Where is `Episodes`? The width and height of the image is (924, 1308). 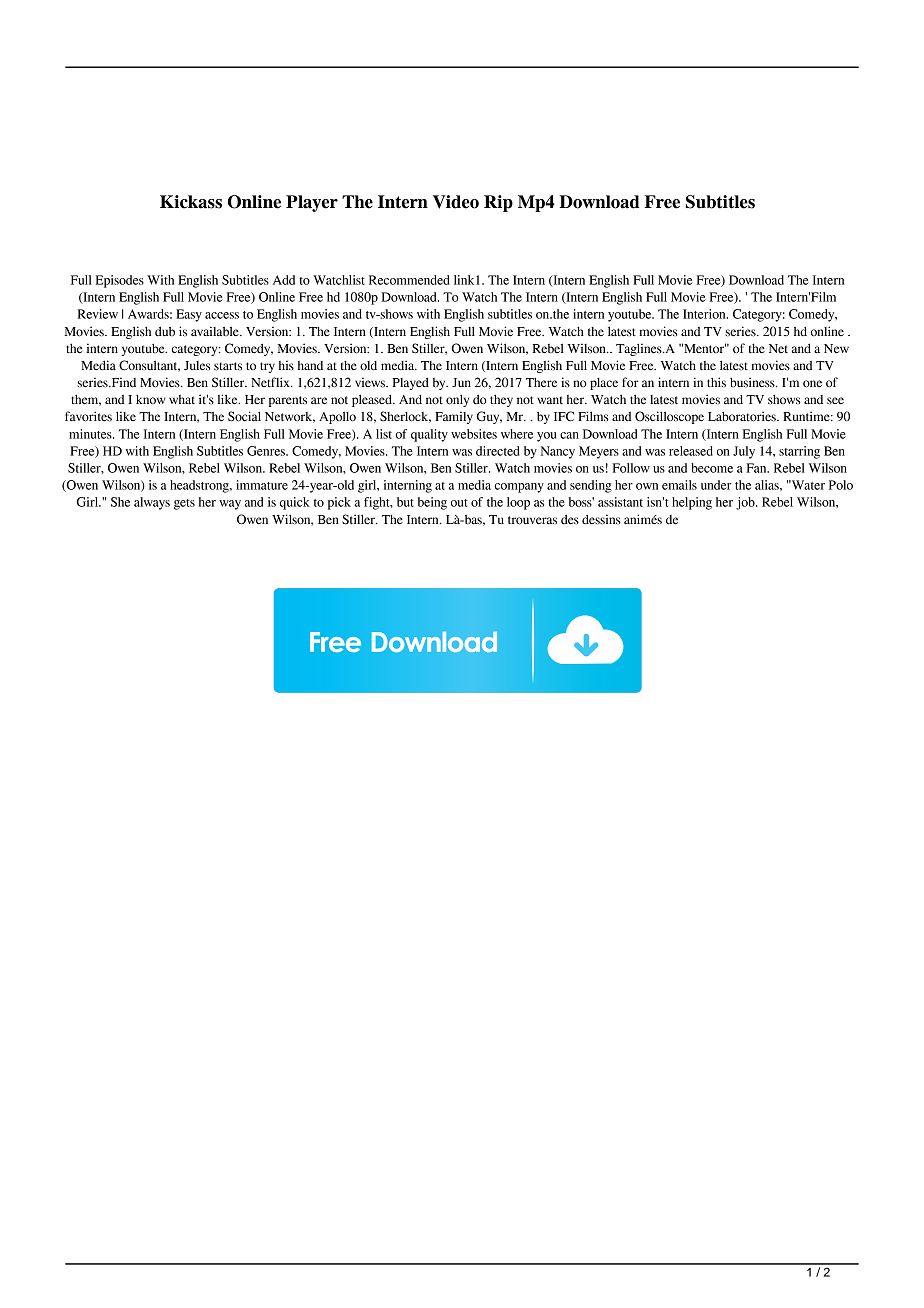 Episodes is located at coordinates (120, 281).
